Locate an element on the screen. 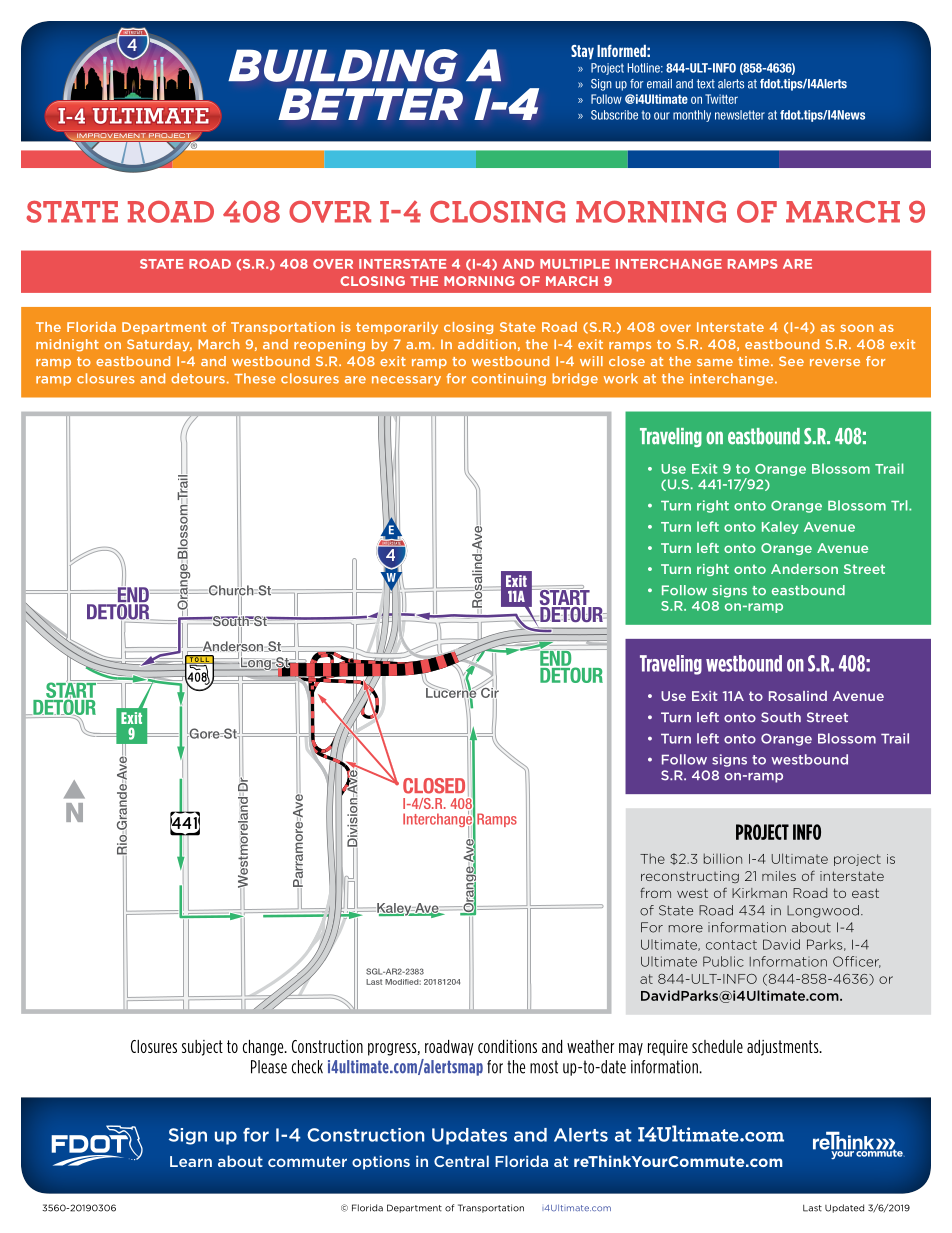  Trl is located at coordinates (900, 505).
